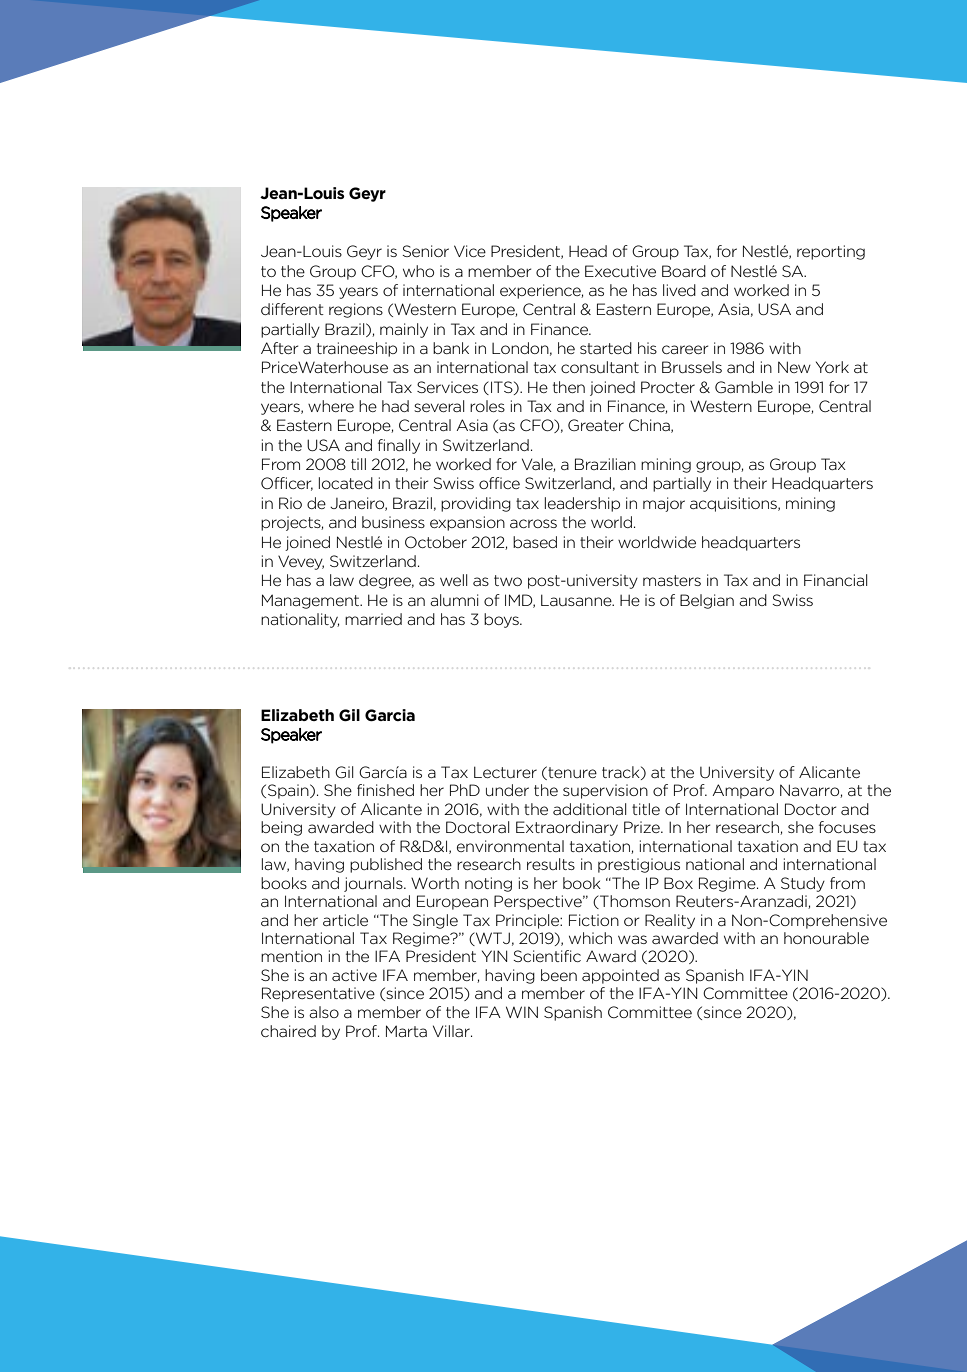 This screenshot has width=967, height=1372. Describe the element at coordinates (620, 271) in the screenshot. I see `Executive` at that location.
